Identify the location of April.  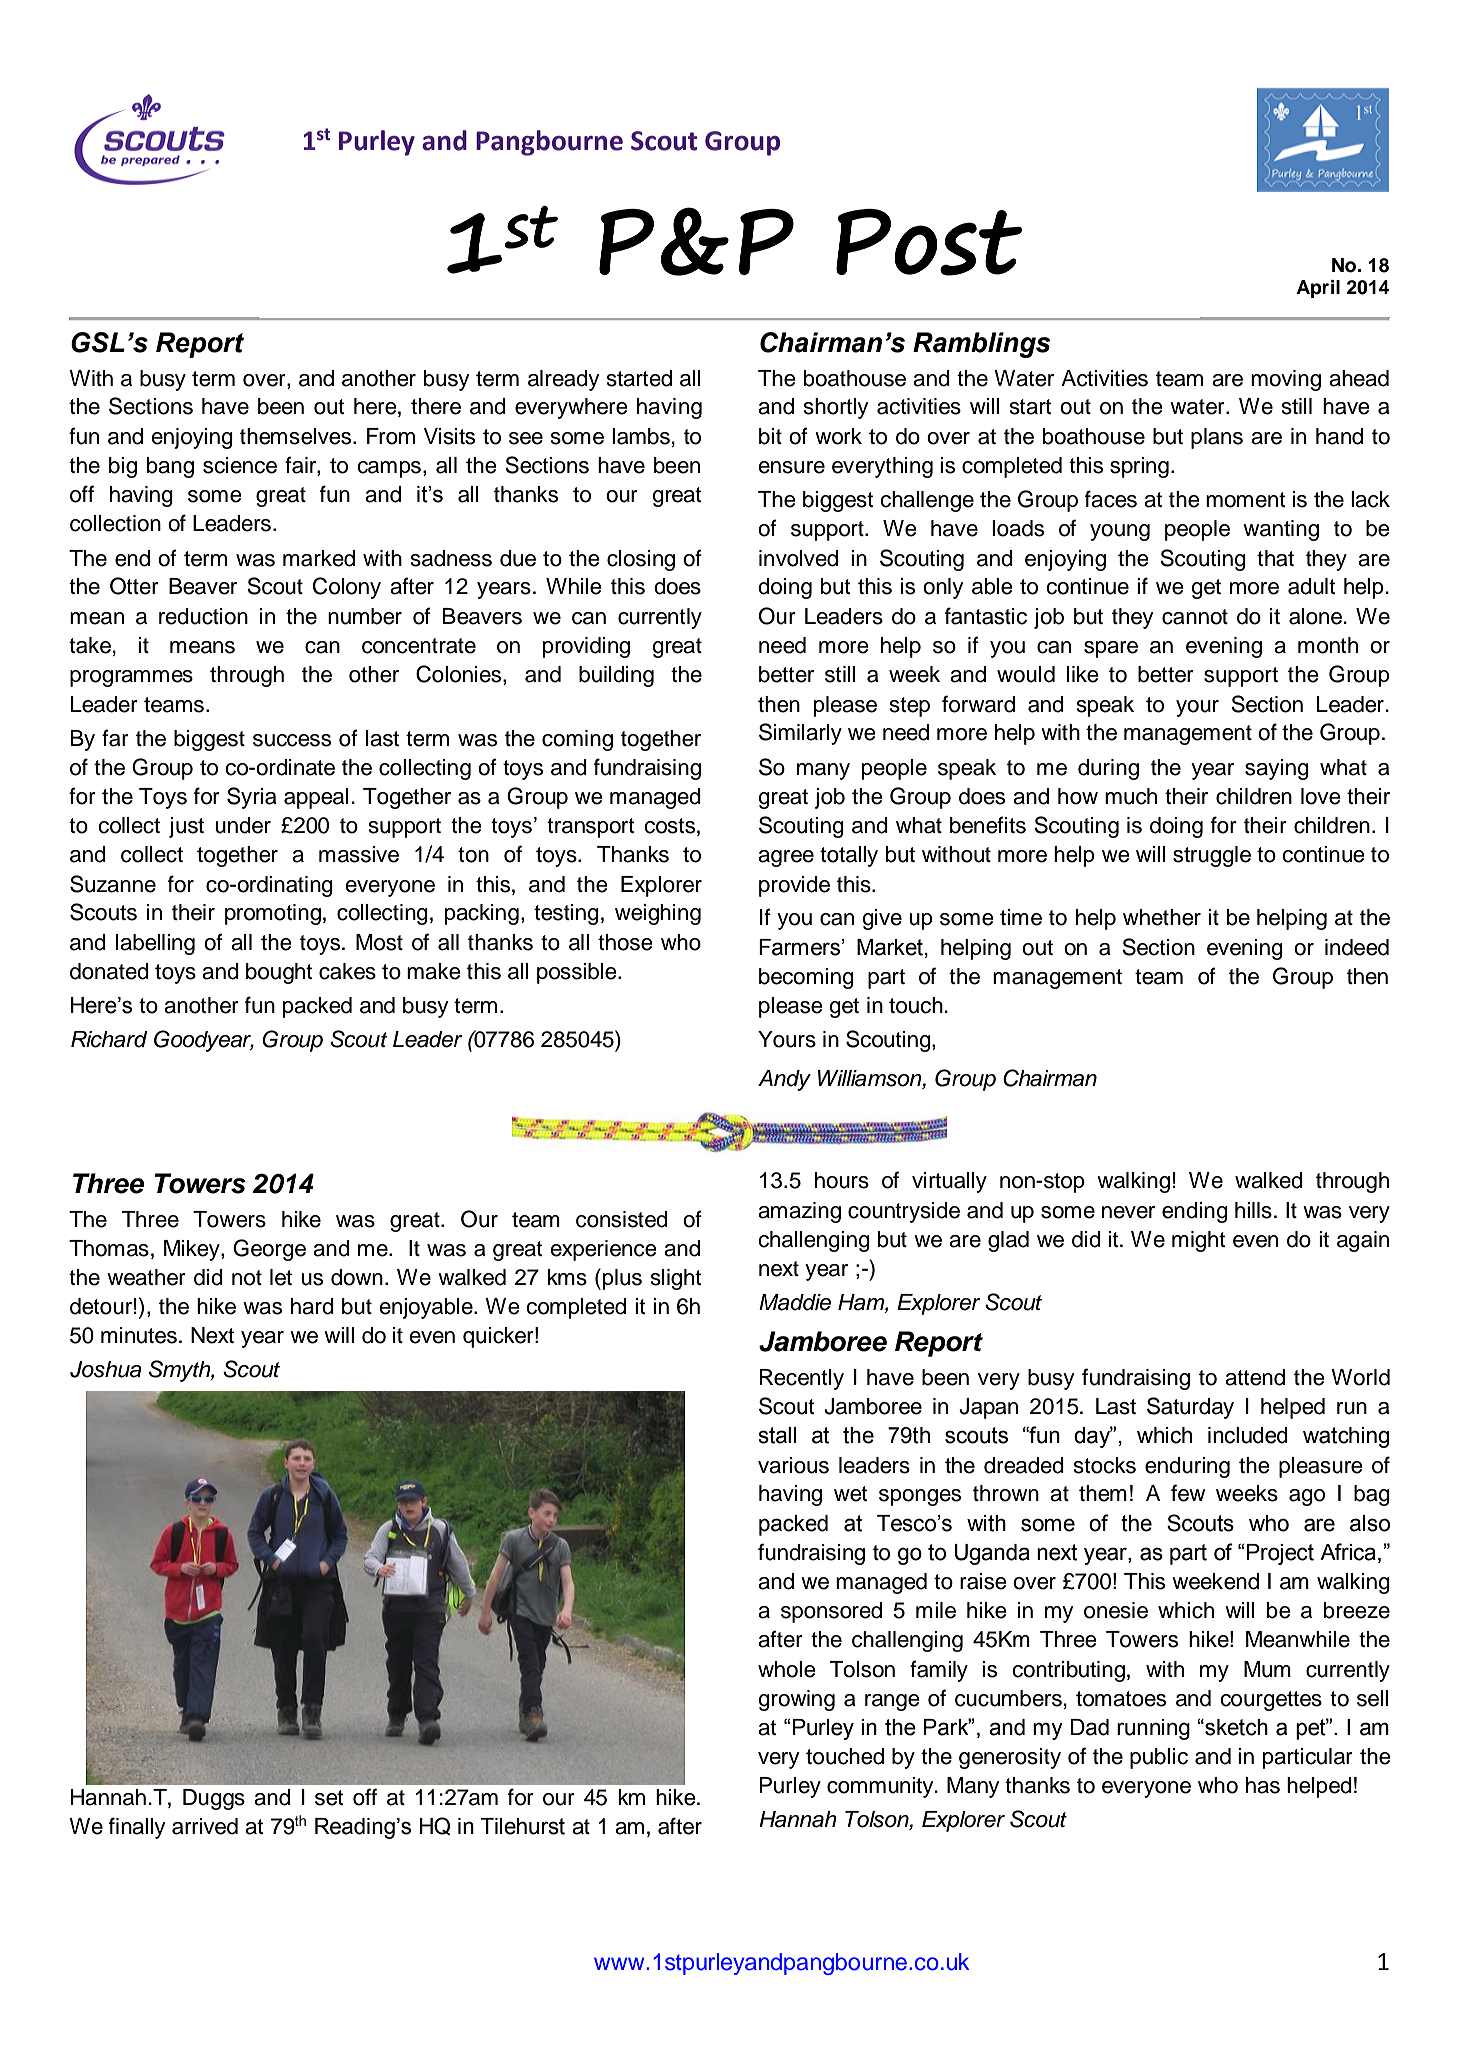
(1318, 289).
